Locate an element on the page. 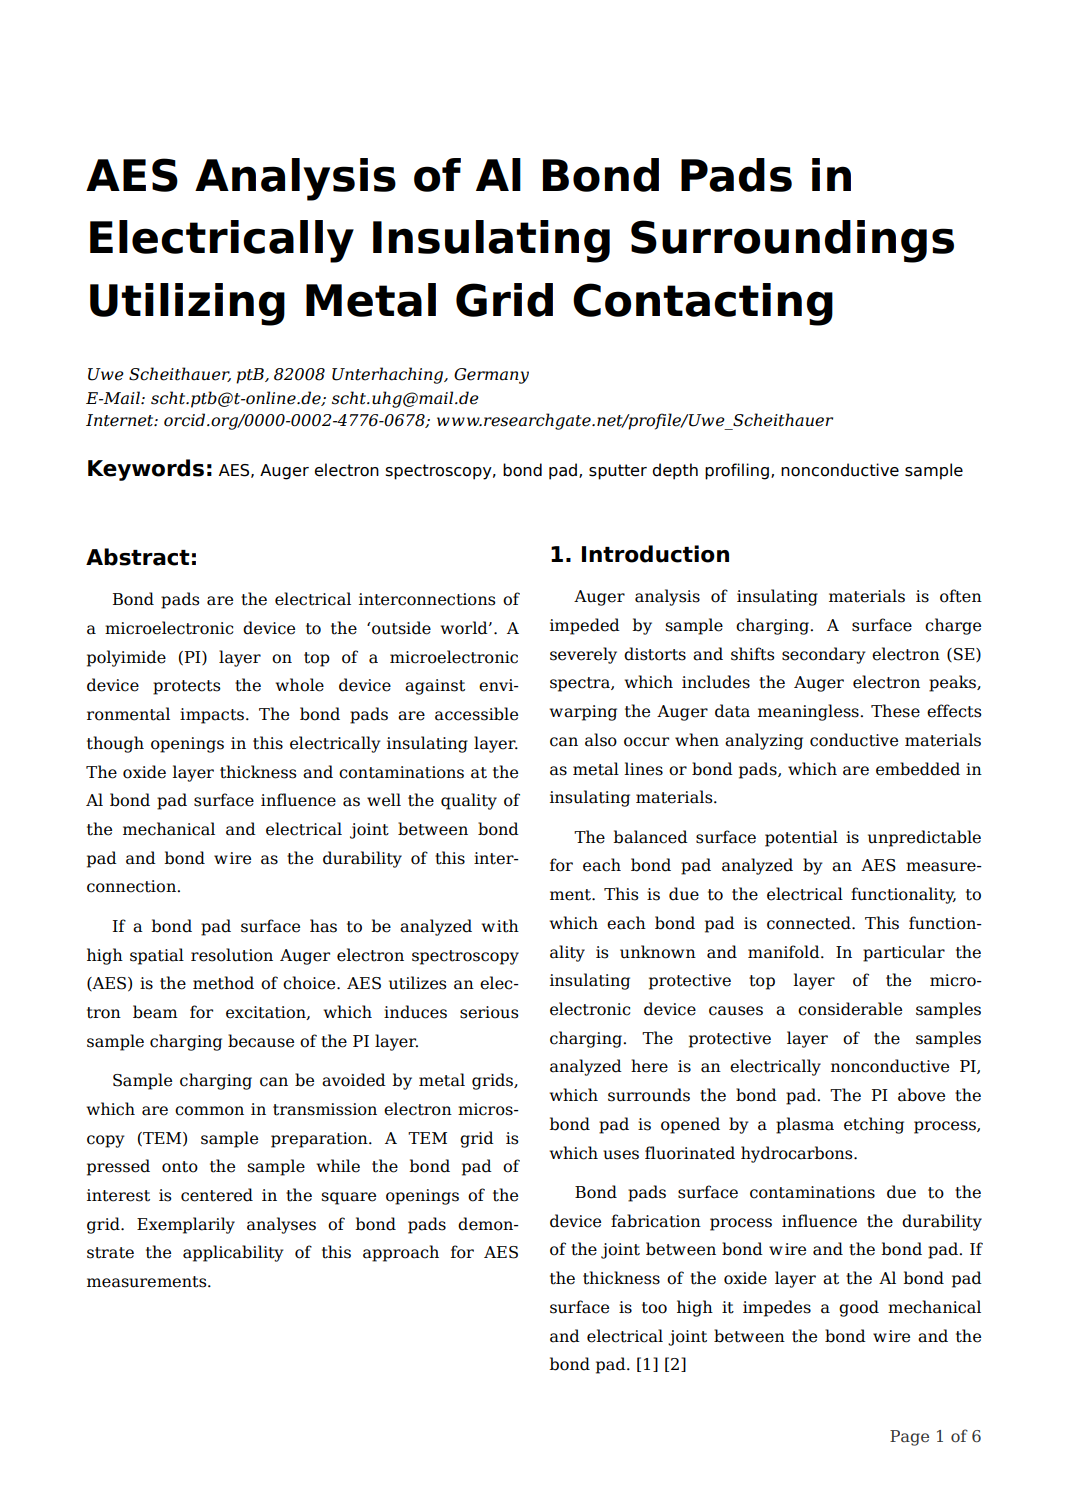  potential is located at coordinates (801, 838).
